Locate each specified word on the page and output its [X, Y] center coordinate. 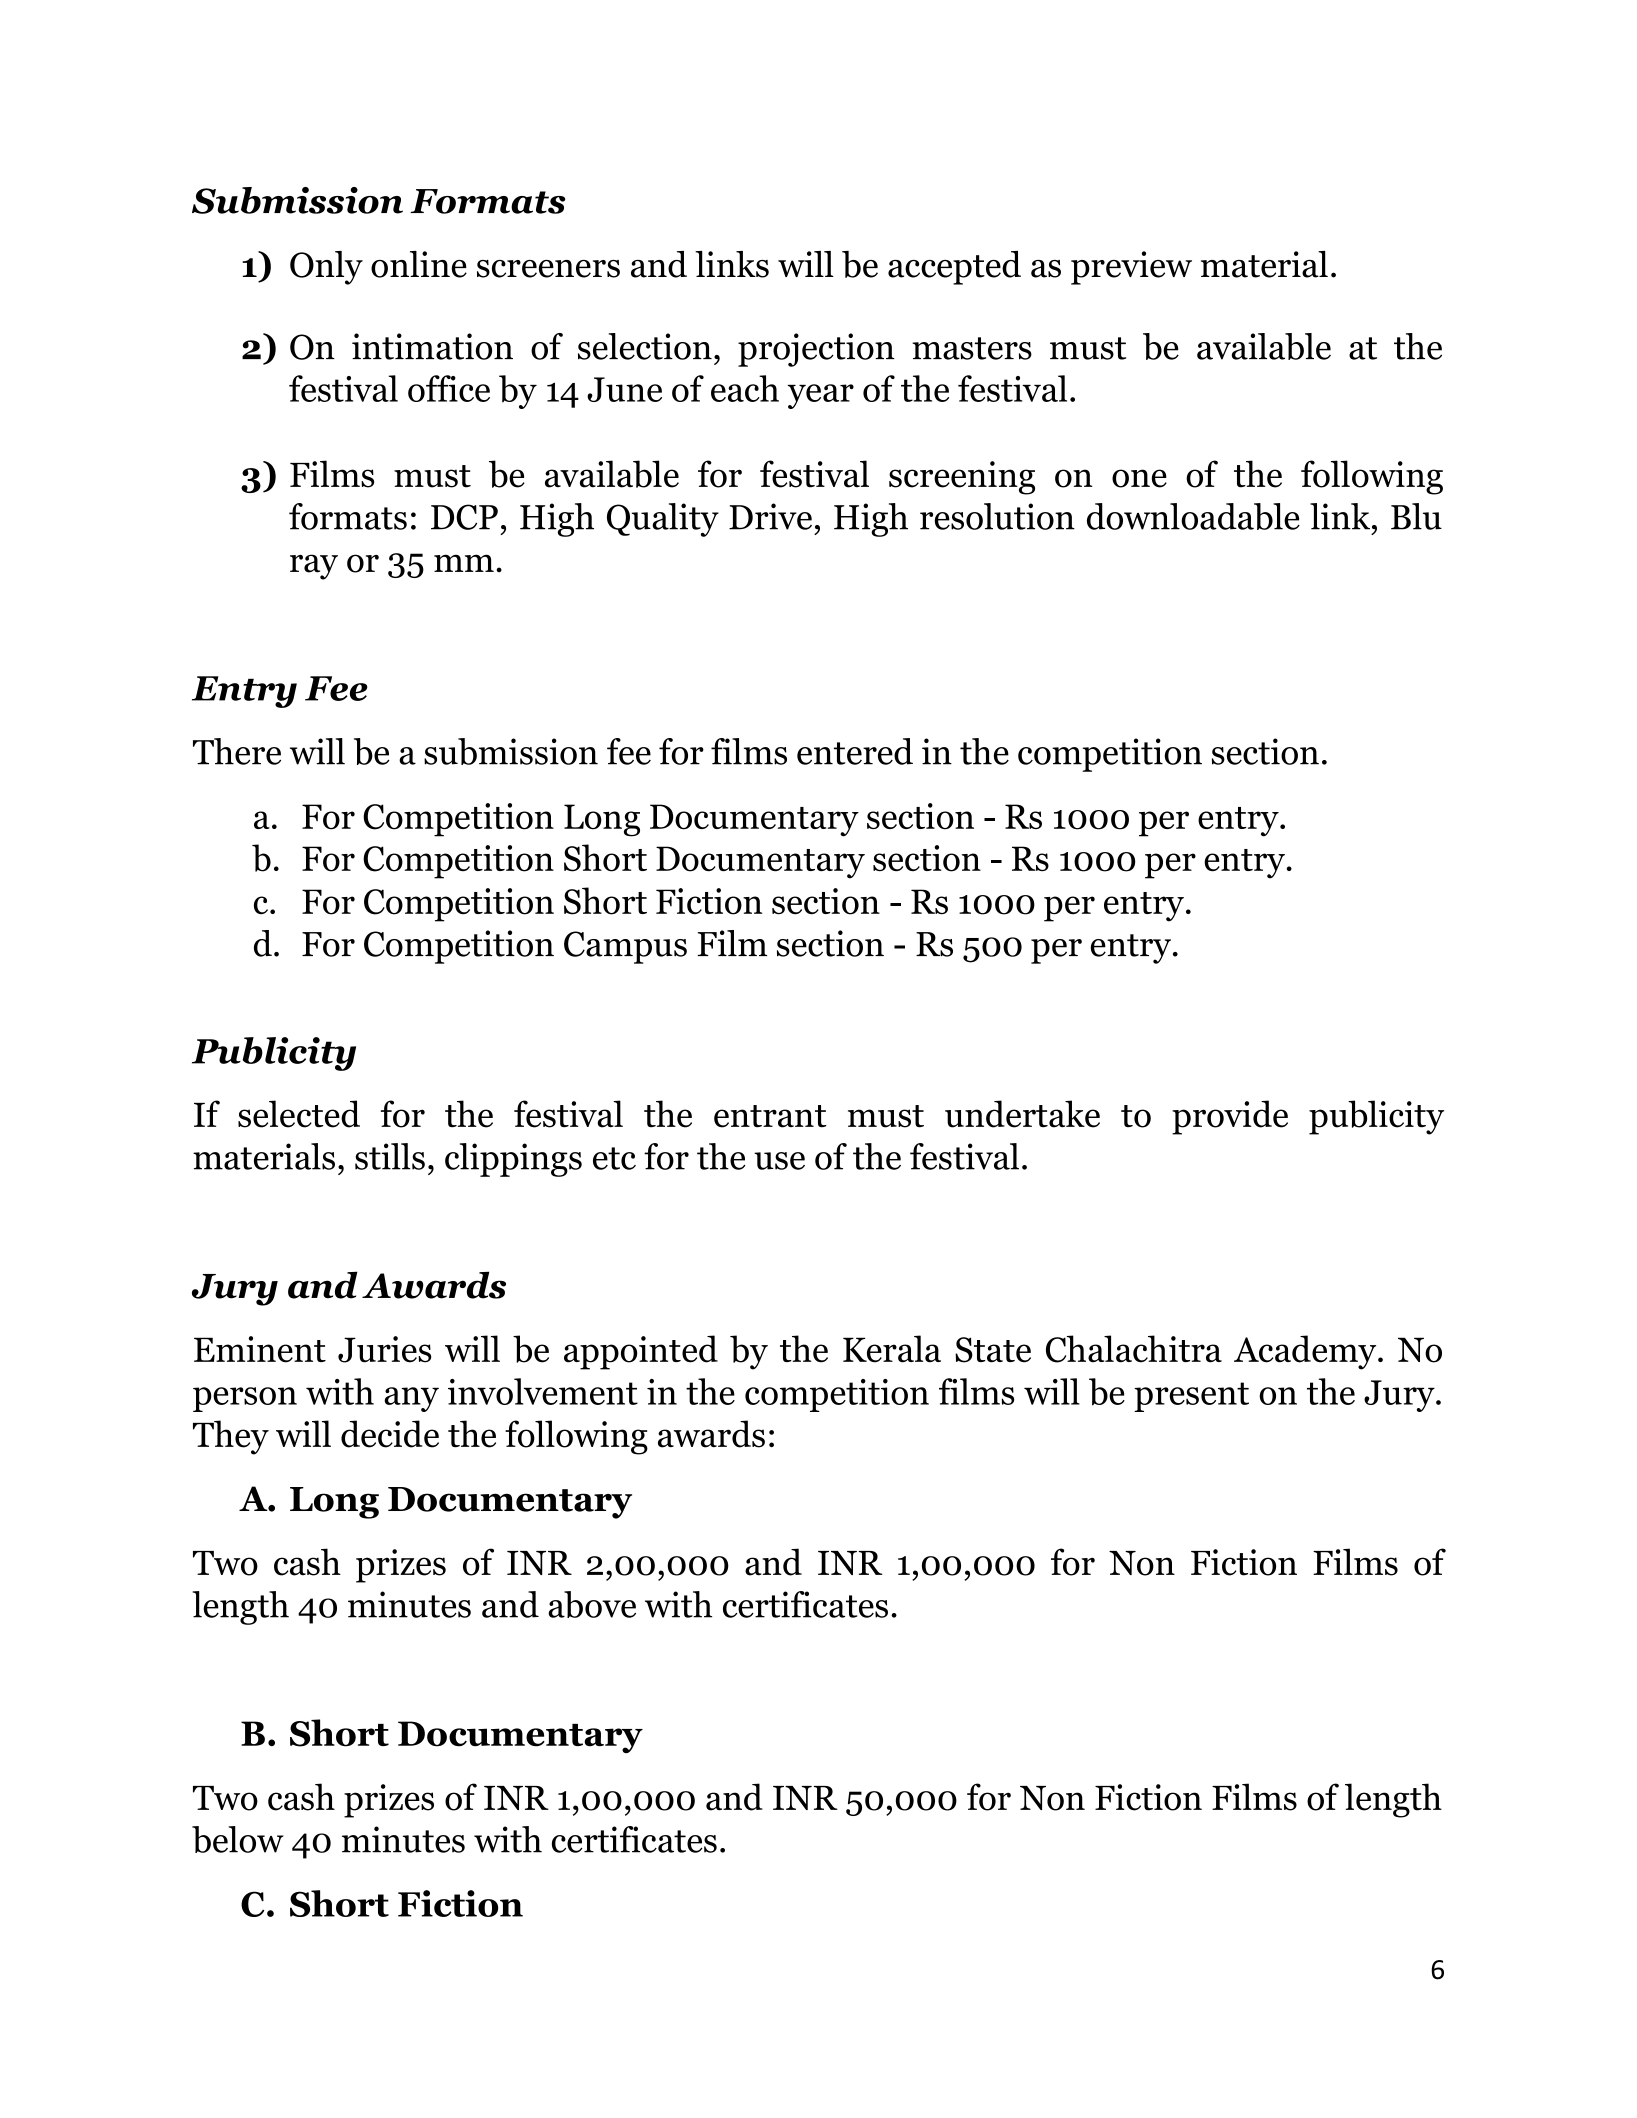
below [238, 1839]
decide [390, 1434]
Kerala [892, 1349]
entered [855, 751]
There [237, 751]
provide [1230, 1117]
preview [1131, 268]
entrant [770, 1116]
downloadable [1193, 516]
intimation [432, 346]
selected [299, 1114]
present [1191, 1397]
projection [816, 350]
